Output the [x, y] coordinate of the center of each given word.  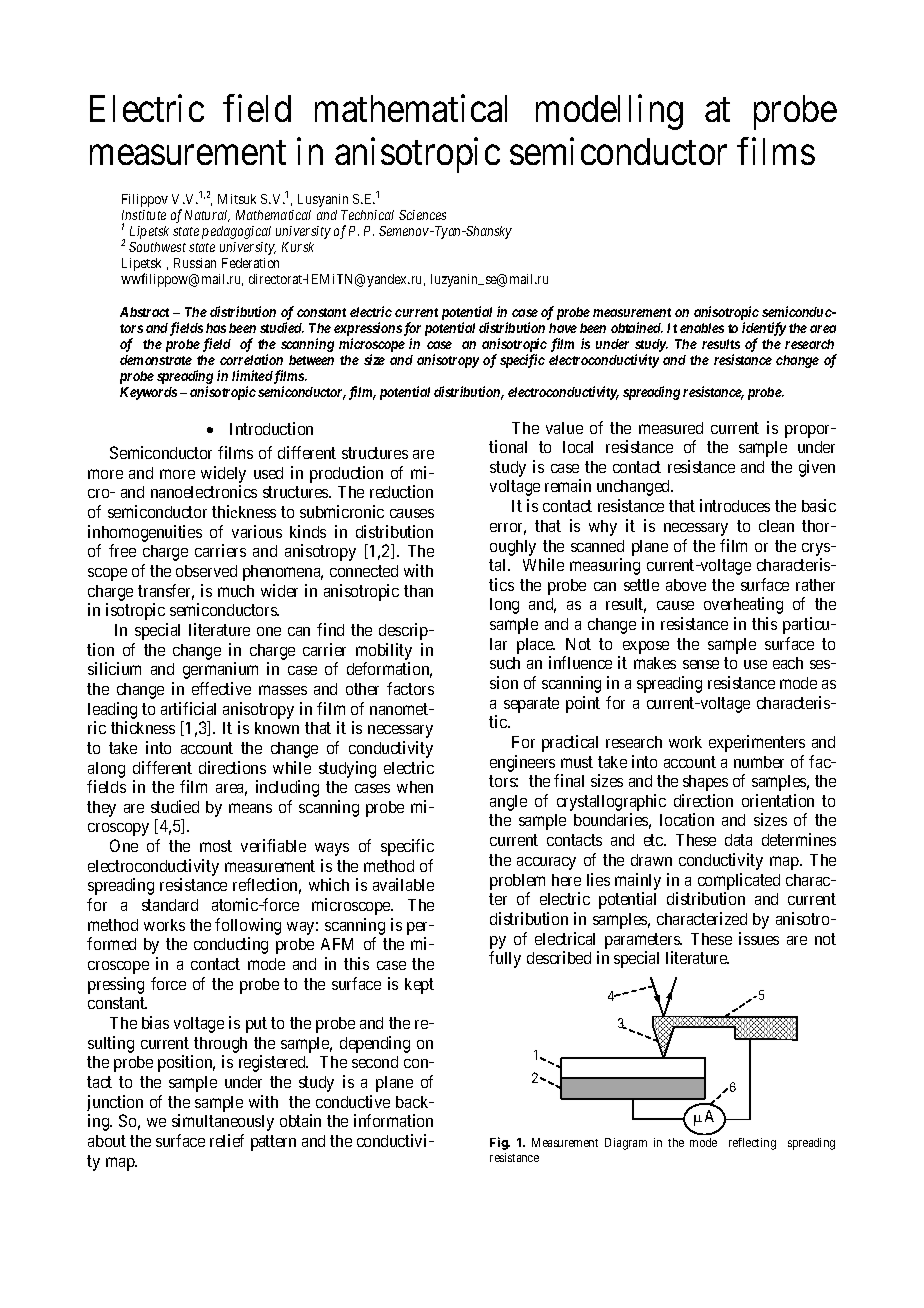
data [738, 840]
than [418, 591]
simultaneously [223, 1122]
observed [206, 571]
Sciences [422, 215]
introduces [735, 505]
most [216, 846]
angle [508, 803]
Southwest [157, 247]
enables [702, 328]
